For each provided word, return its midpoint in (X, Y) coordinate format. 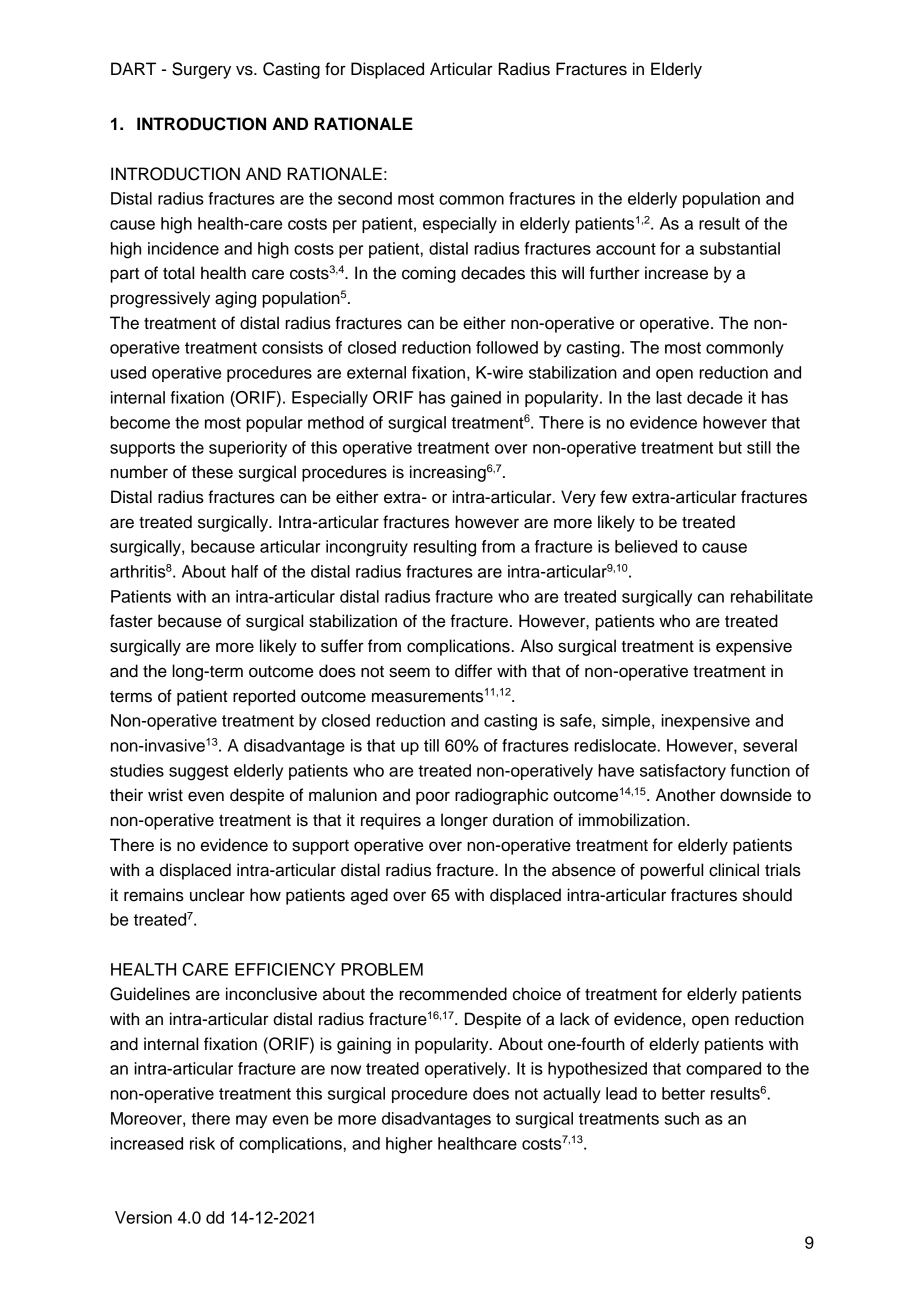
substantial (740, 248)
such (682, 1118)
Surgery (201, 70)
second (365, 198)
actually (572, 1095)
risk (202, 1143)
